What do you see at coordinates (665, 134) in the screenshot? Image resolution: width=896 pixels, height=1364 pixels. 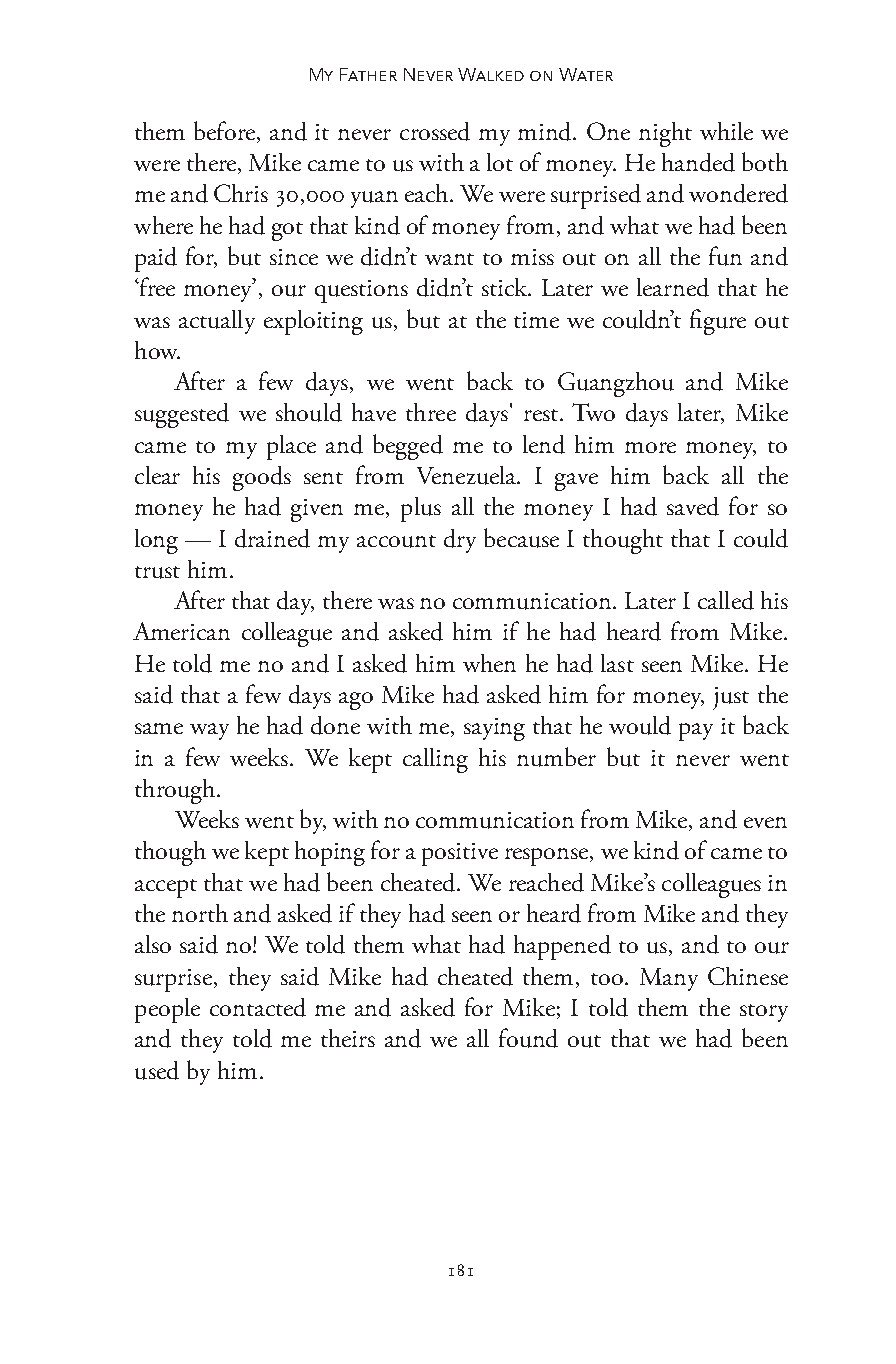 I see `night` at bounding box center [665, 134].
